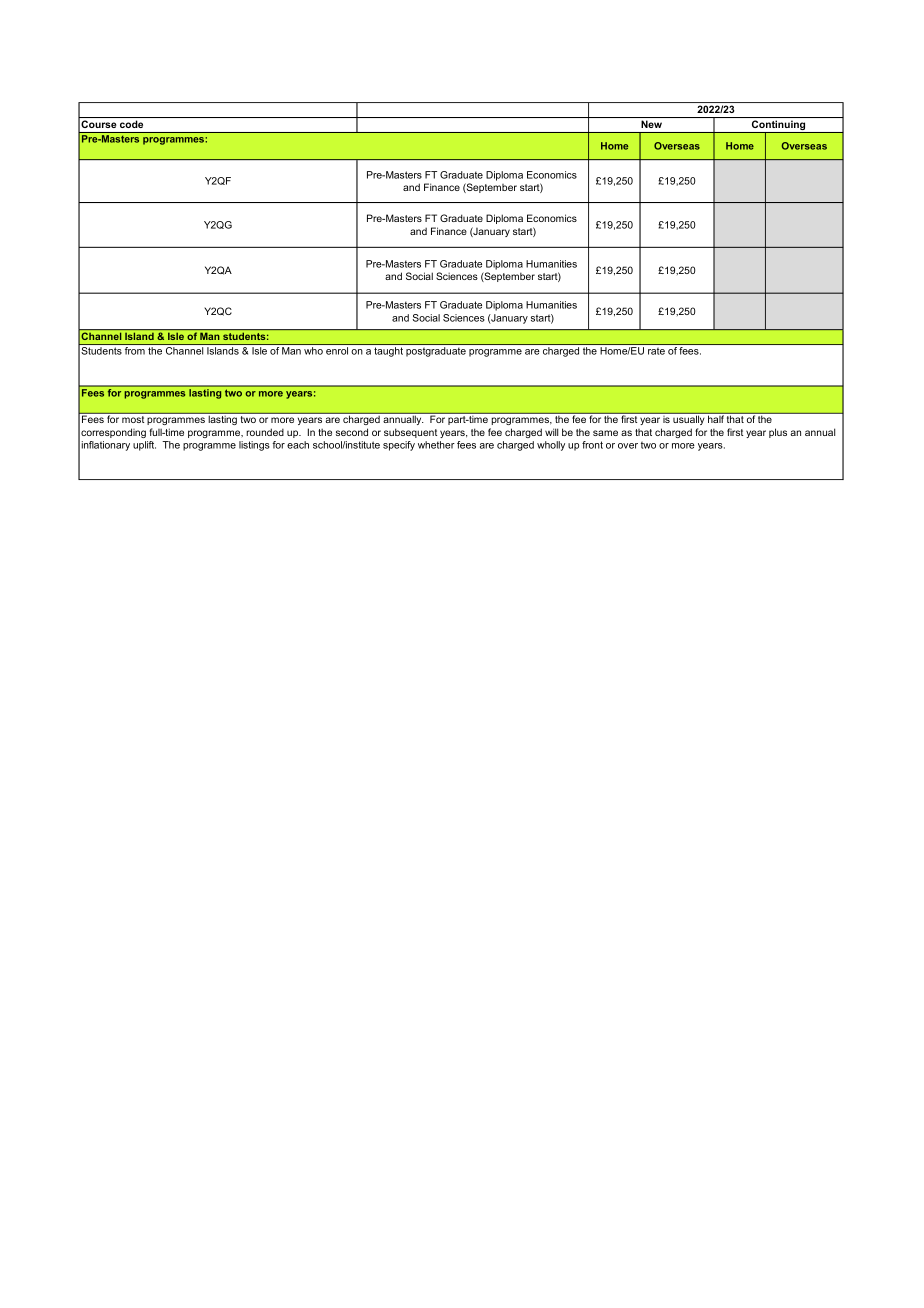 This screenshot has width=924, height=1308. Describe the element at coordinates (337, 351) in the screenshot. I see `enrol` at that location.
